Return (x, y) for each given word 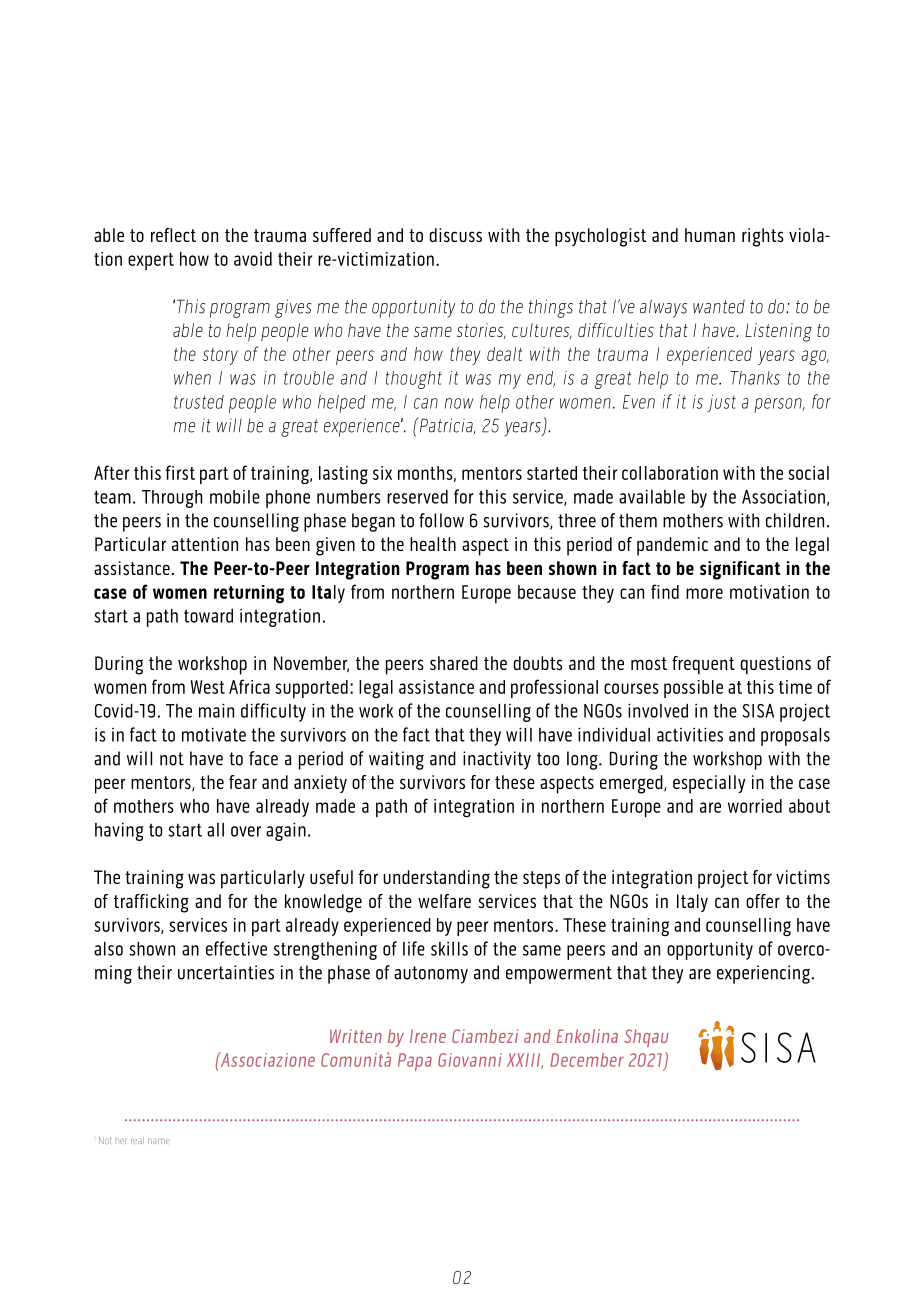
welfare (444, 901)
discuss (455, 235)
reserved (417, 497)
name (159, 1141)
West (207, 687)
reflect (173, 235)
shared (454, 663)
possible (693, 689)
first (180, 472)
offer (763, 901)
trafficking (151, 903)
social (808, 473)
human (710, 235)
